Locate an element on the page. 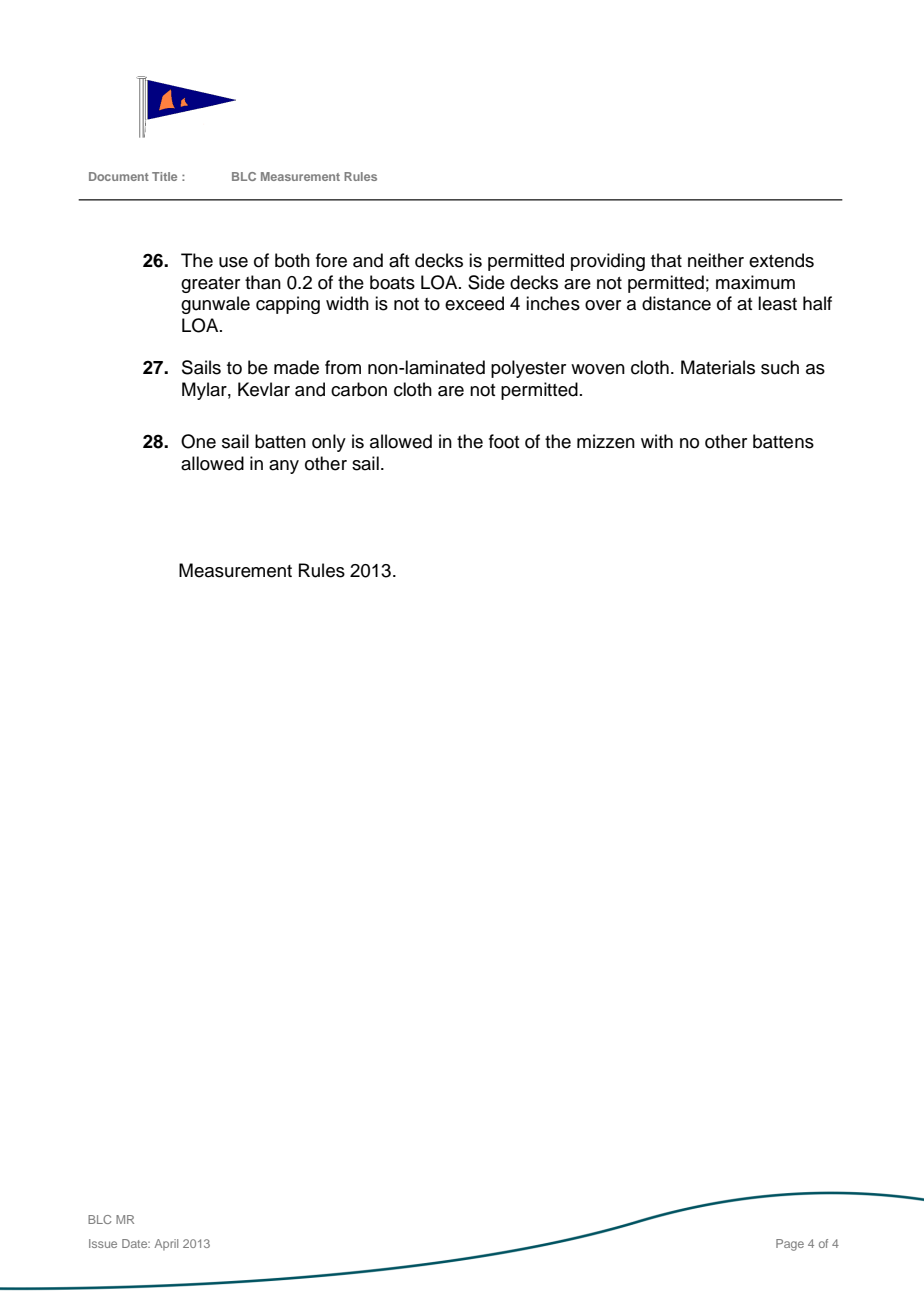 Image resolution: width=924 pixels, height=1308 pixels. Date is located at coordinates (136, 1243).
